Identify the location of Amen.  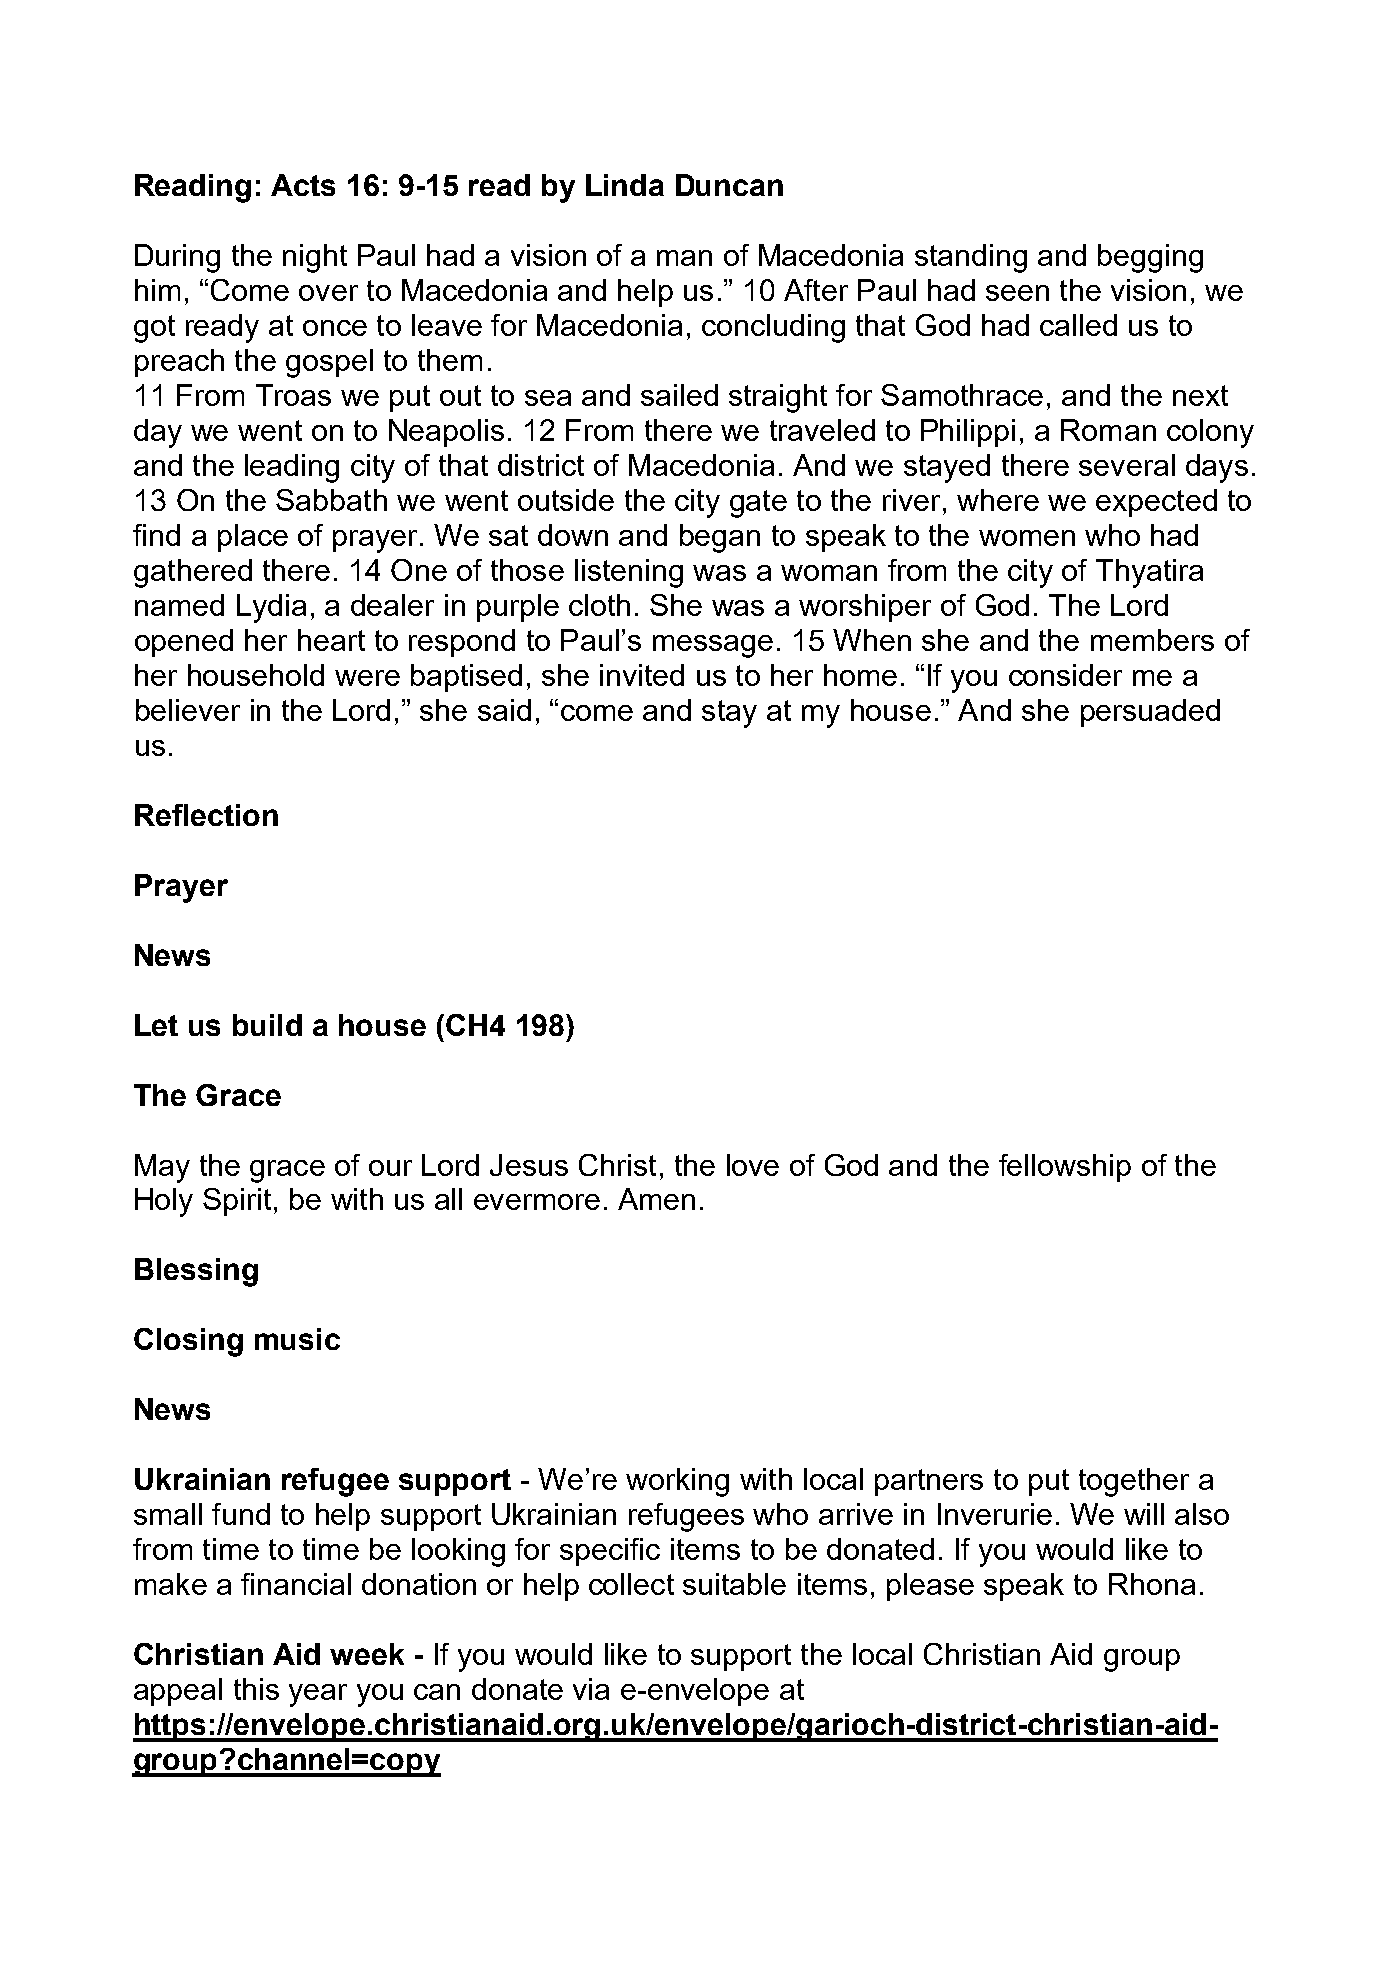
(656, 1199).
